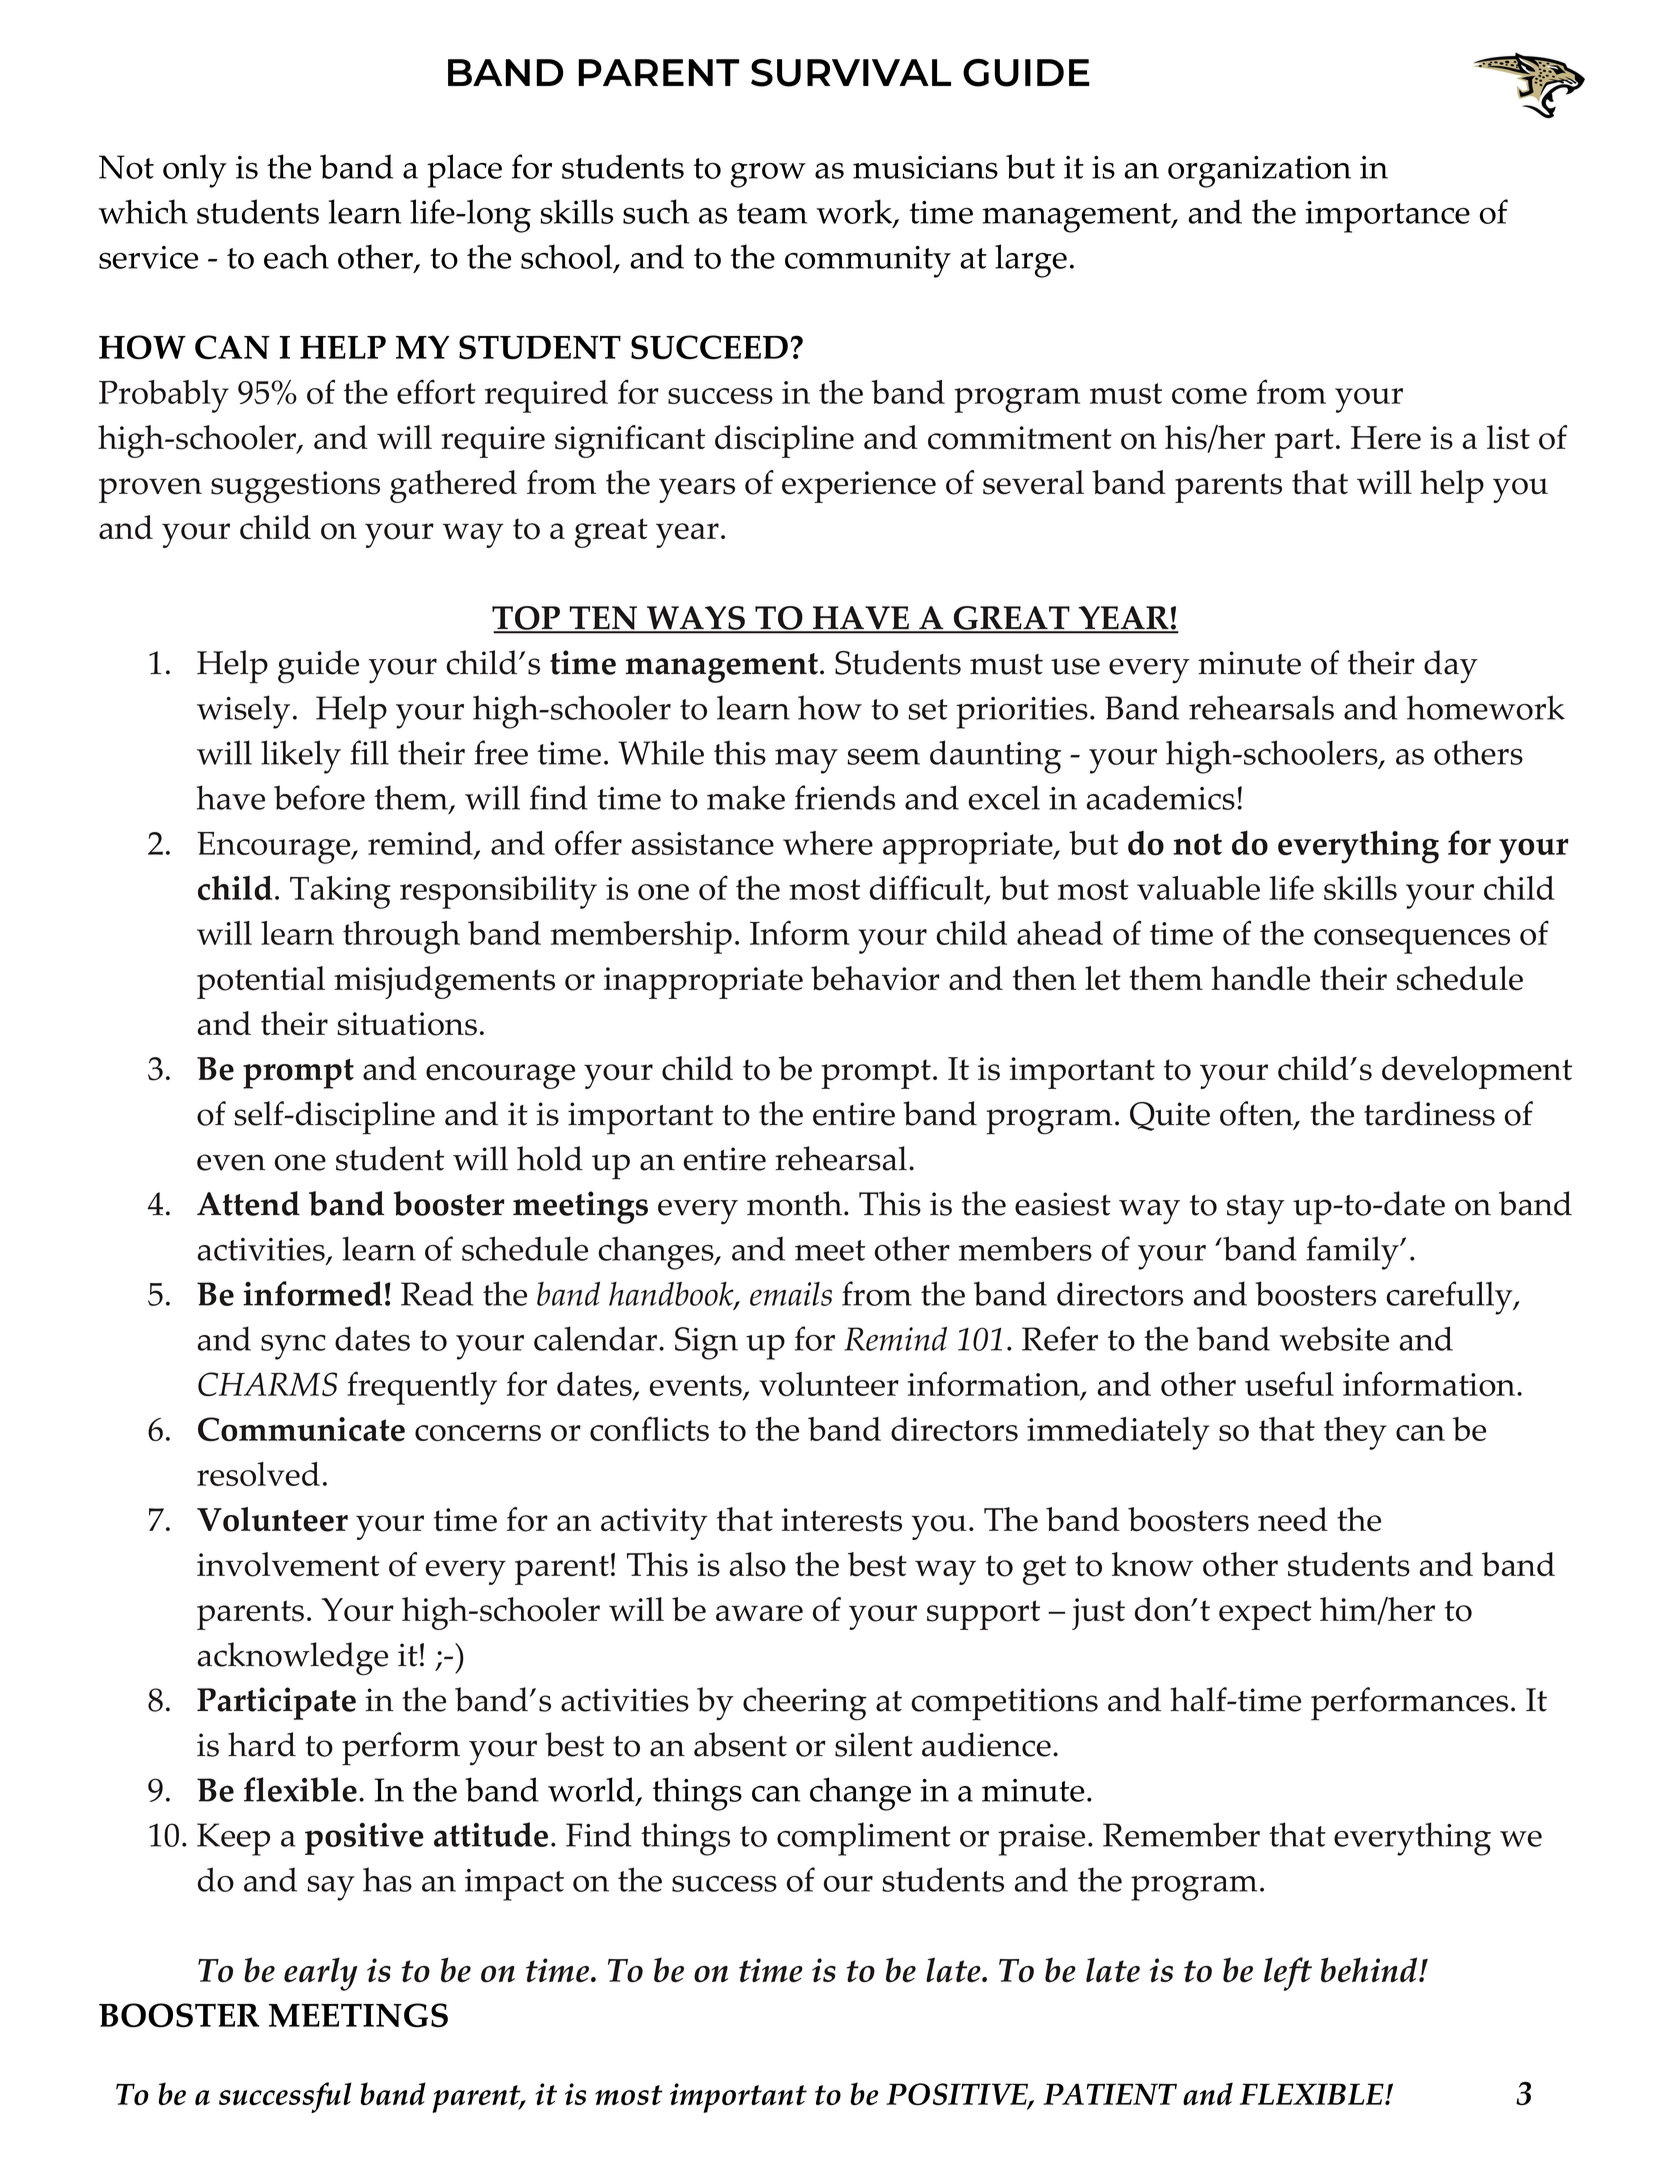 Image resolution: width=1672 pixels, height=2164 pixels. Describe the element at coordinates (768, 175) in the image. I see `grow` at that location.
